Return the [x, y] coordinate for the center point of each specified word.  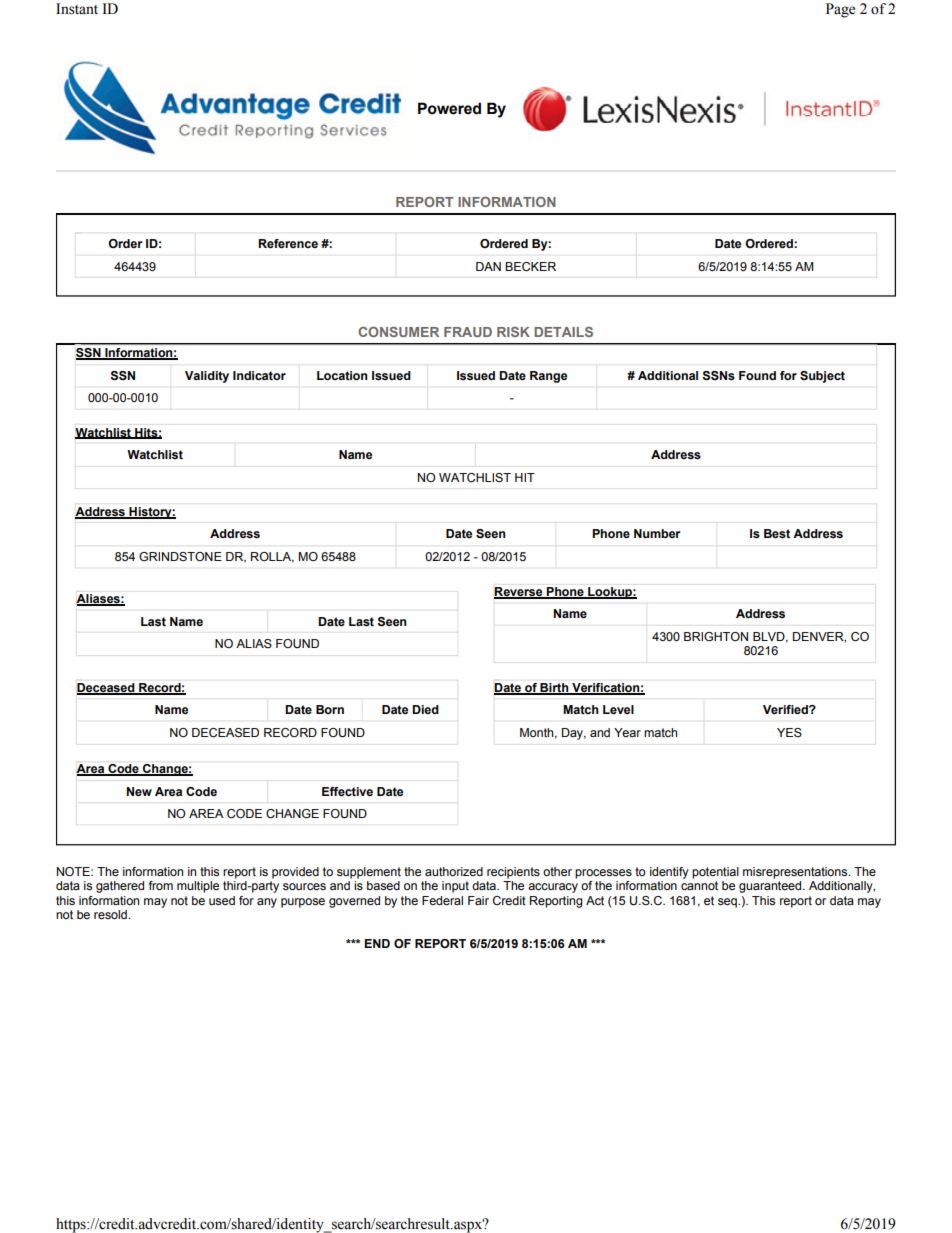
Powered [449, 108]
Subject [822, 377]
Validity [207, 377]
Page [840, 10]
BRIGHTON [716, 636]
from [161, 885]
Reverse [519, 593]
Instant [77, 9]
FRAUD [468, 332]
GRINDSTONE [180, 556]
